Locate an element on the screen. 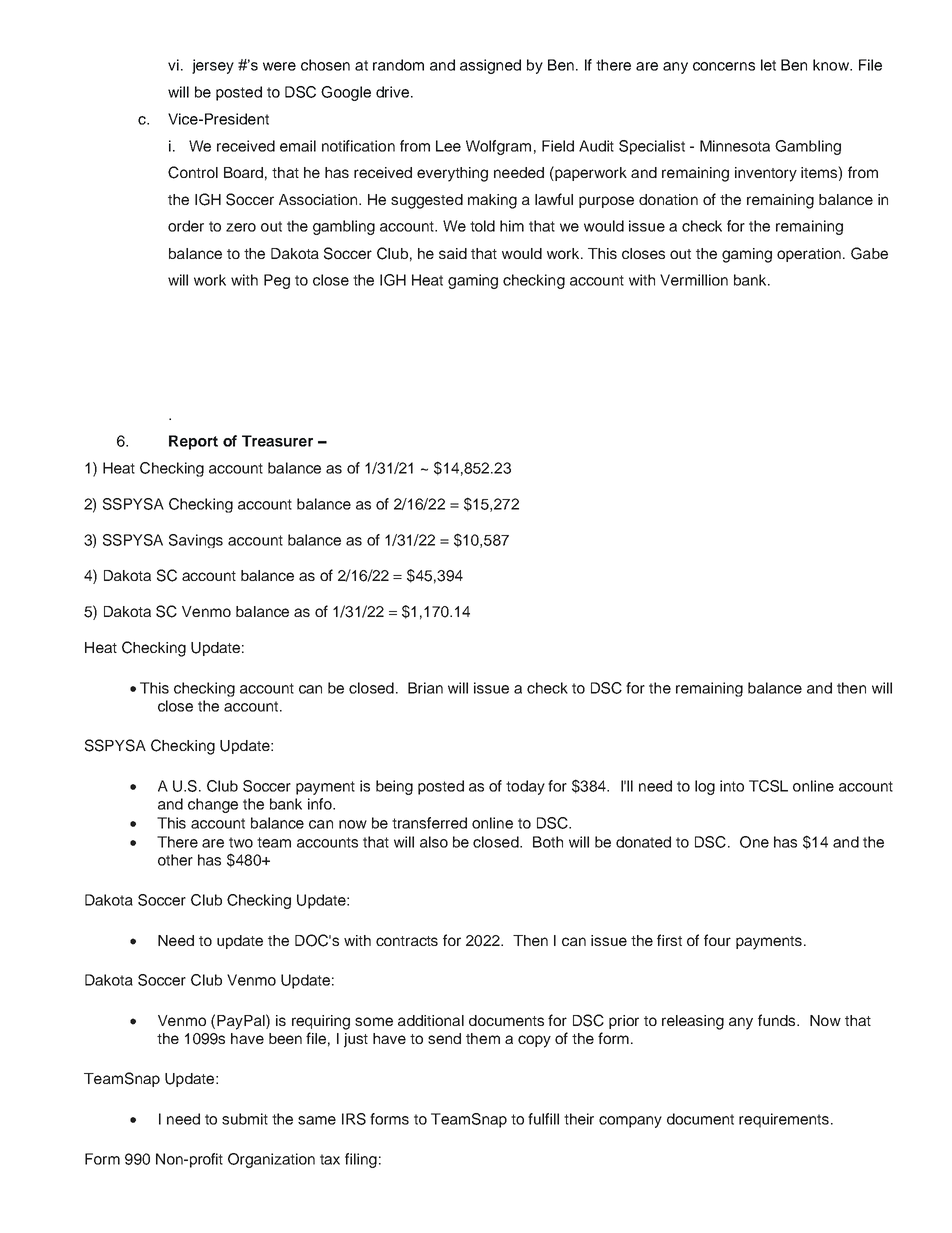  Brian is located at coordinates (425, 688).
